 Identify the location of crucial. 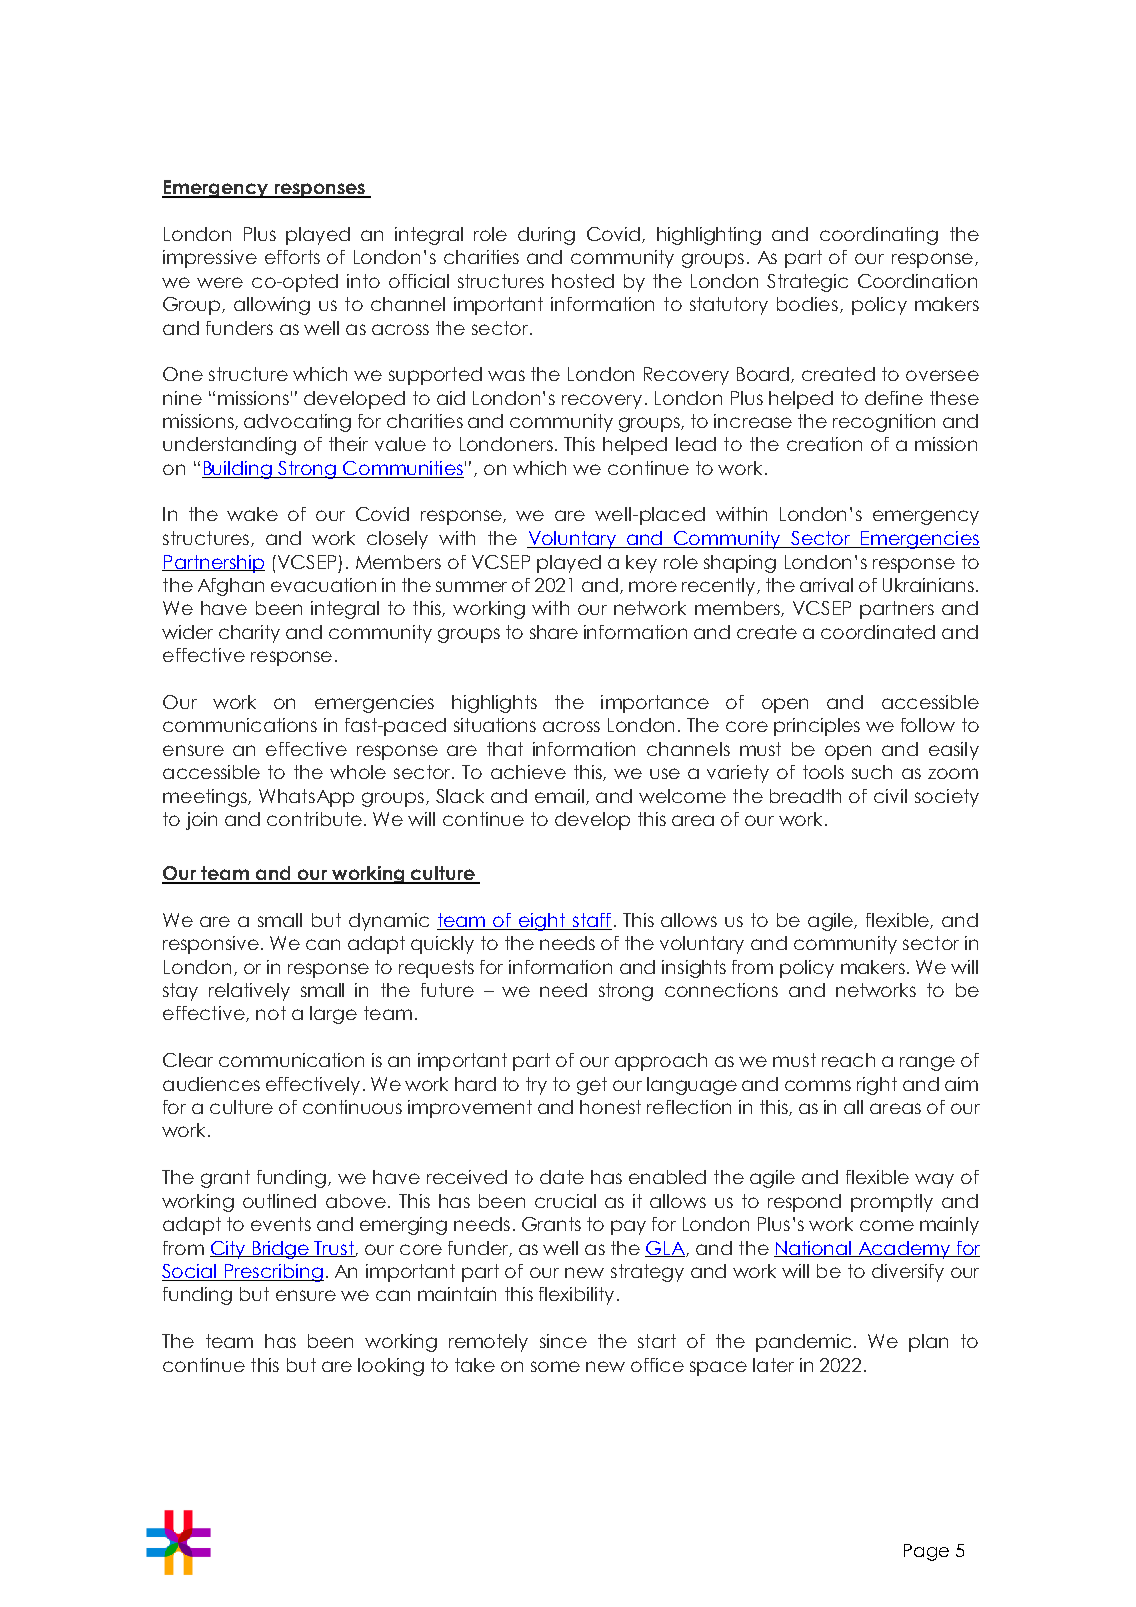
(565, 1201).
